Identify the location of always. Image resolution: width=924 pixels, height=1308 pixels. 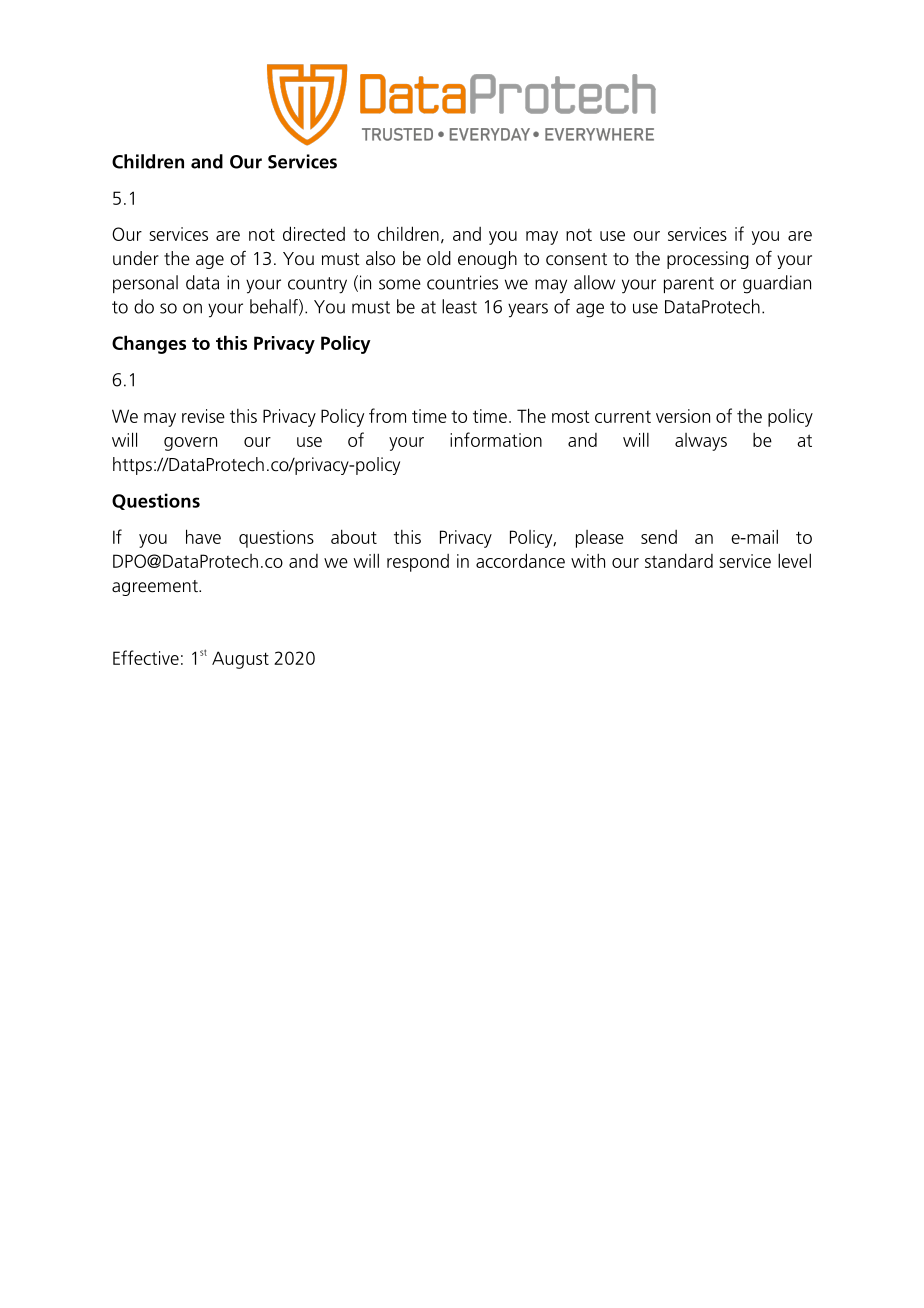
(701, 442).
